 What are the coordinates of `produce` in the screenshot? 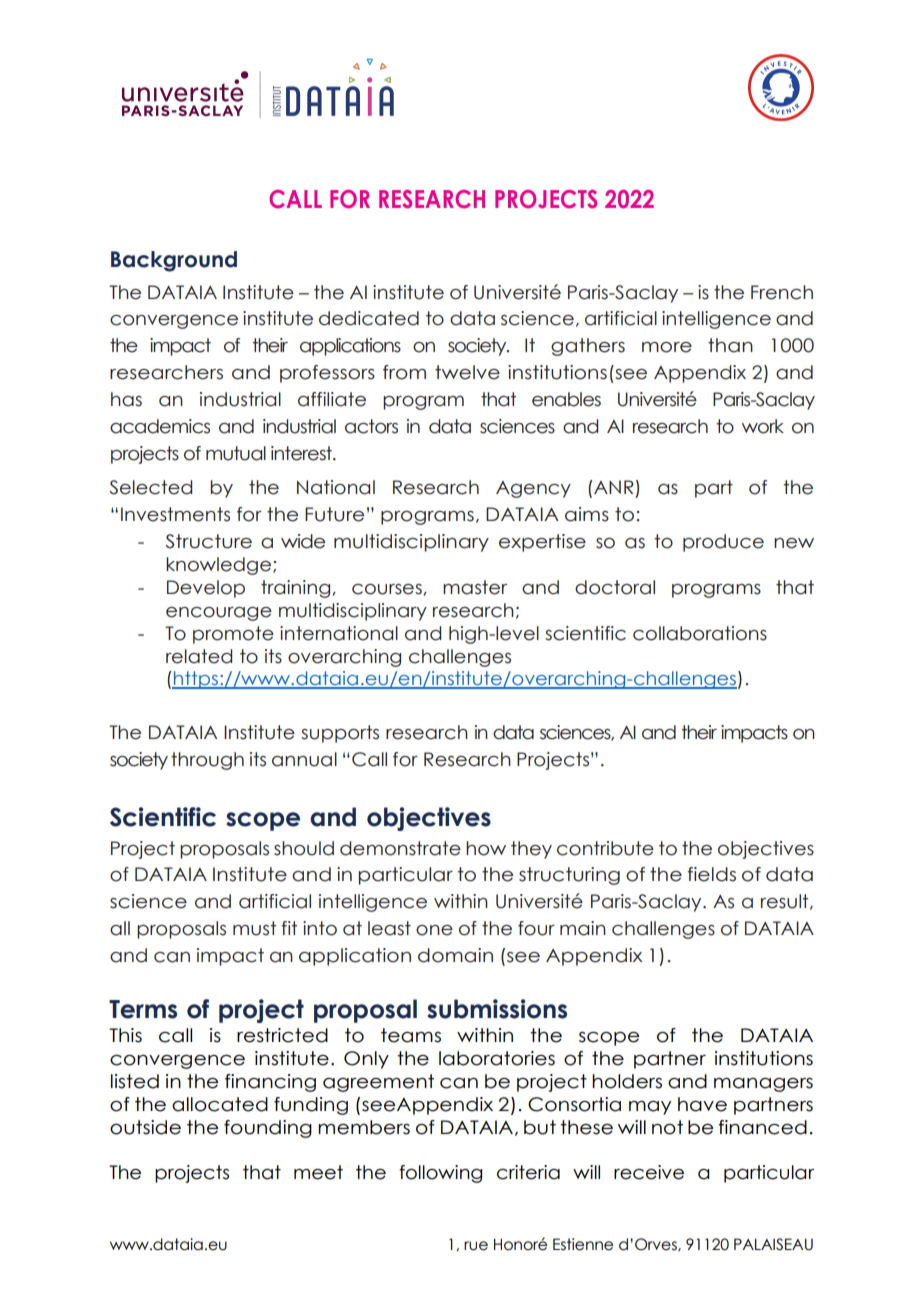 It's located at (723, 543).
